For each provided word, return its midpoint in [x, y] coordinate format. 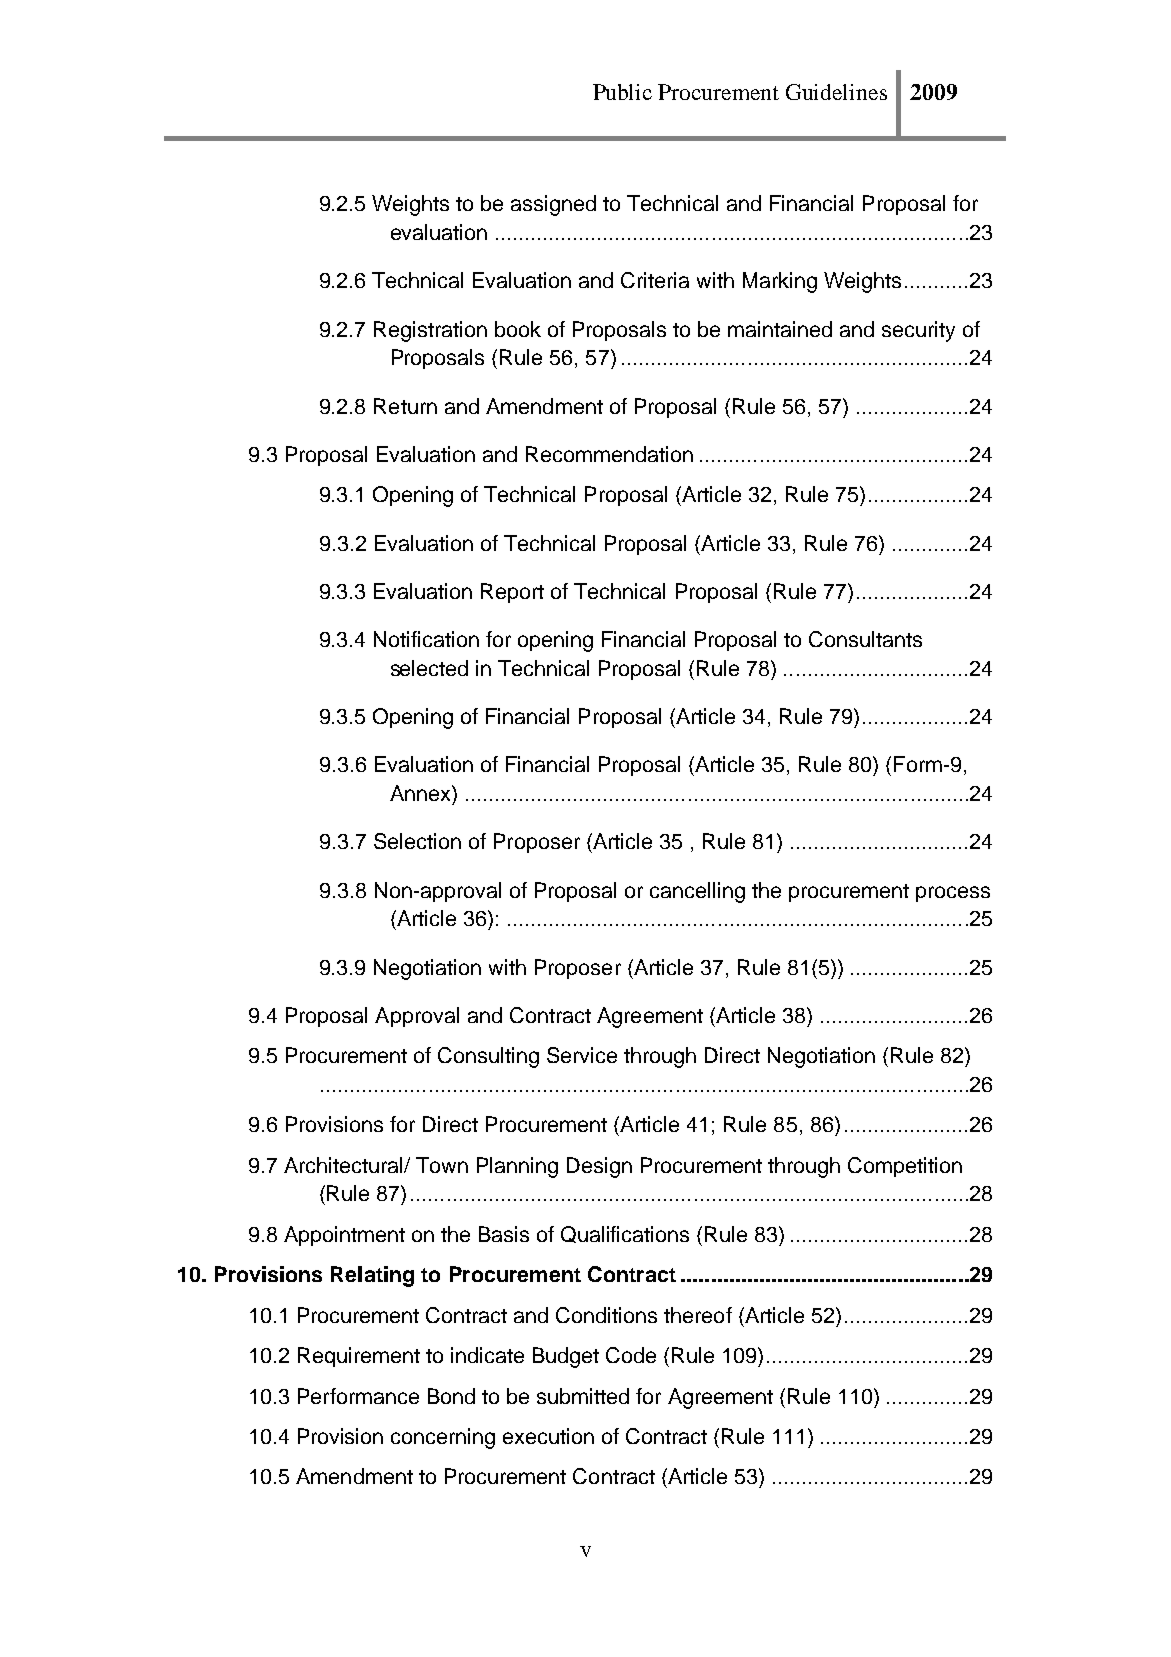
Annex [421, 793]
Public [622, 92]
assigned [553, 205]
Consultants [865, 639]
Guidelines [836, 92]
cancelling [697, 892]
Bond [451, 1396]
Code [631, 1355]
